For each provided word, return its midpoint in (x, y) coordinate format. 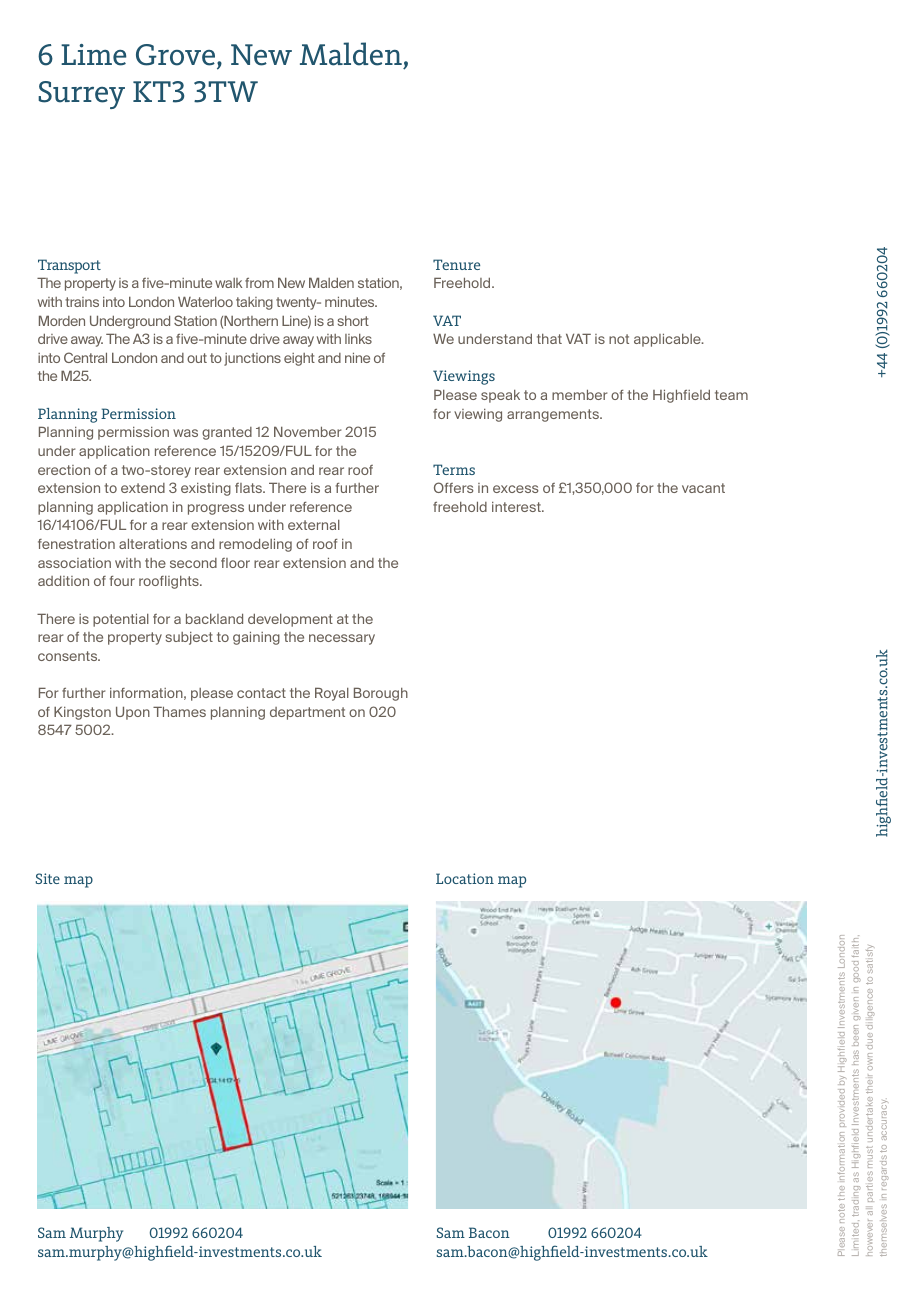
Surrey (81, 95)
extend (143, 488)
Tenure (456, 264)
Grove (177, 56)
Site (48, 878)
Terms (454, 469)
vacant (703, 488)
